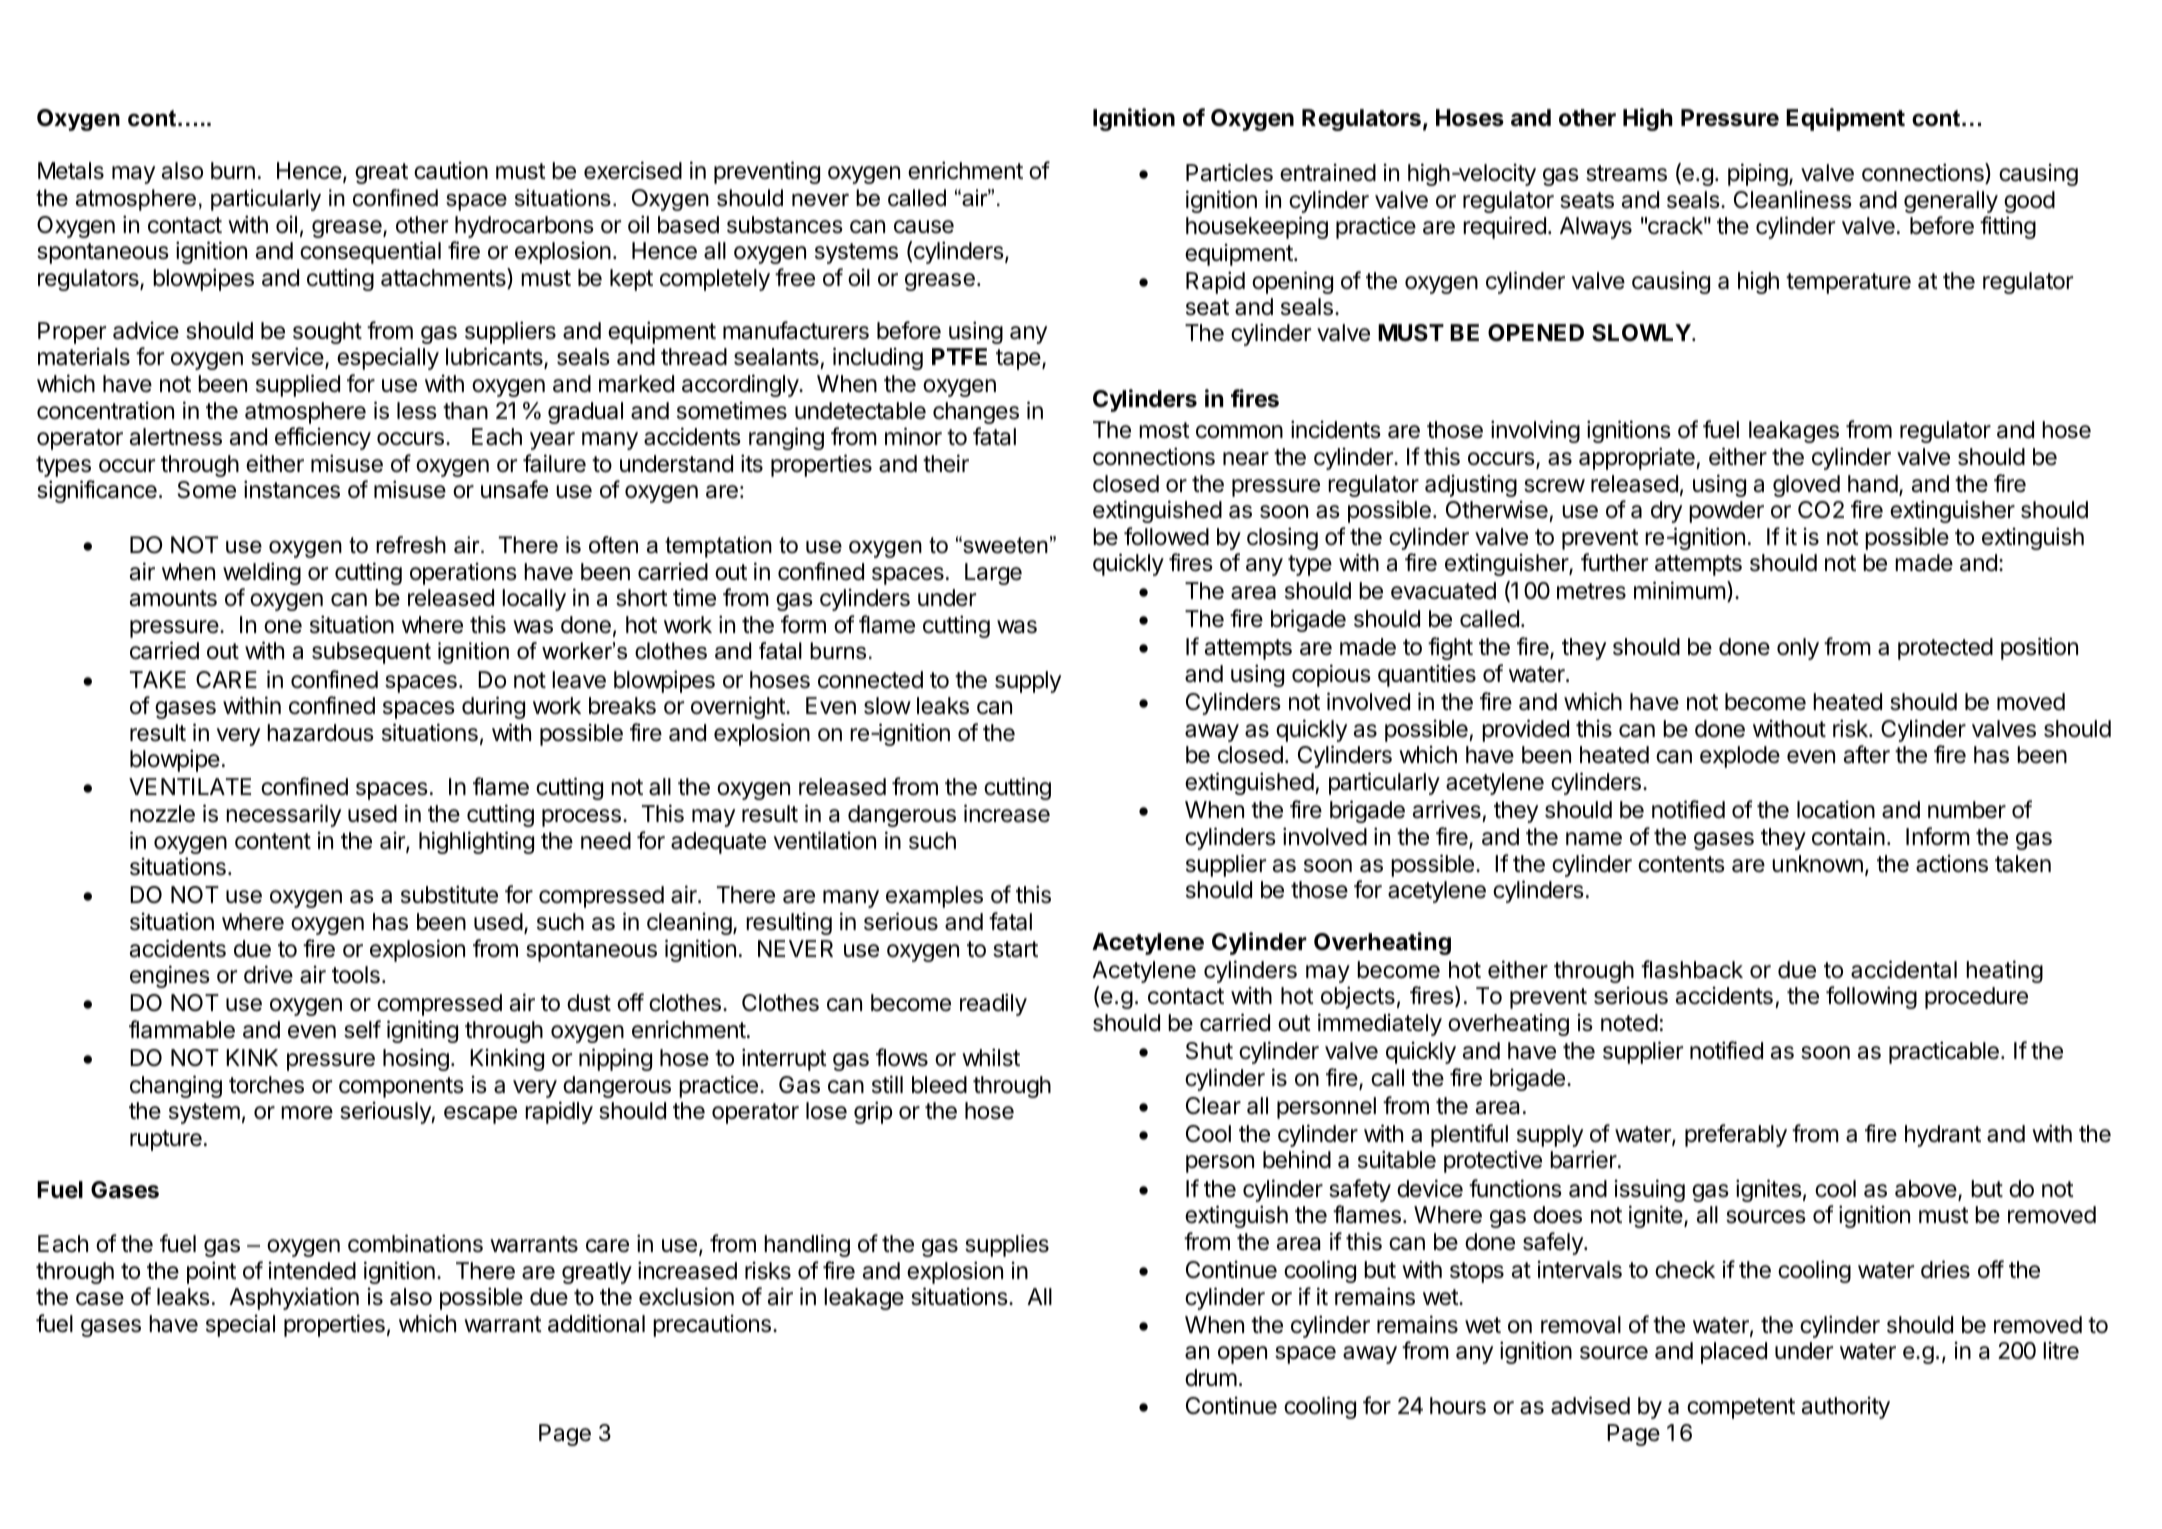  Describe the element at coordinates (371, 653) in the screenshot. I see `subsequent` at that location.
